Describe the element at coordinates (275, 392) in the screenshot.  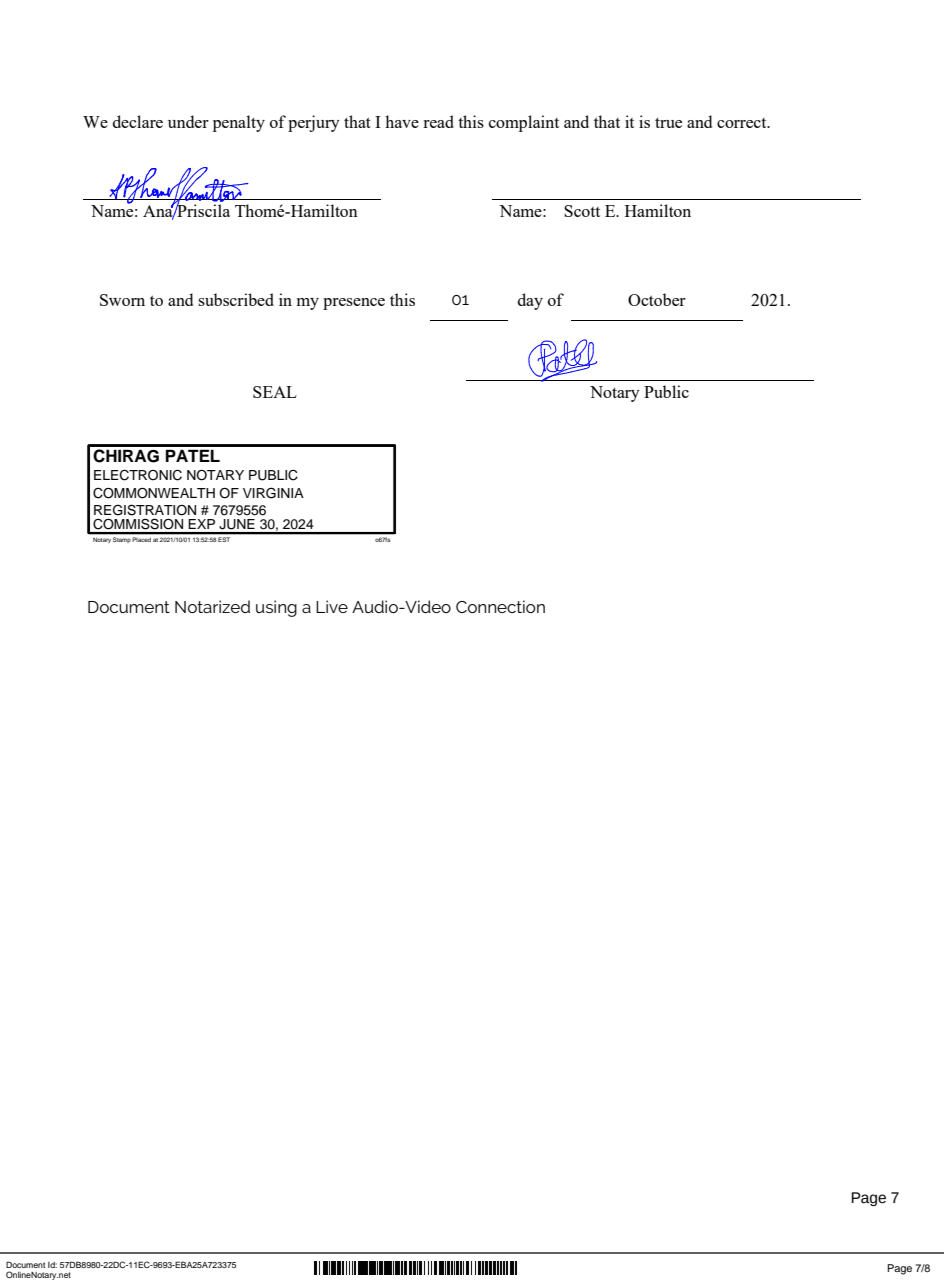
I see `SEAL` at that location.
